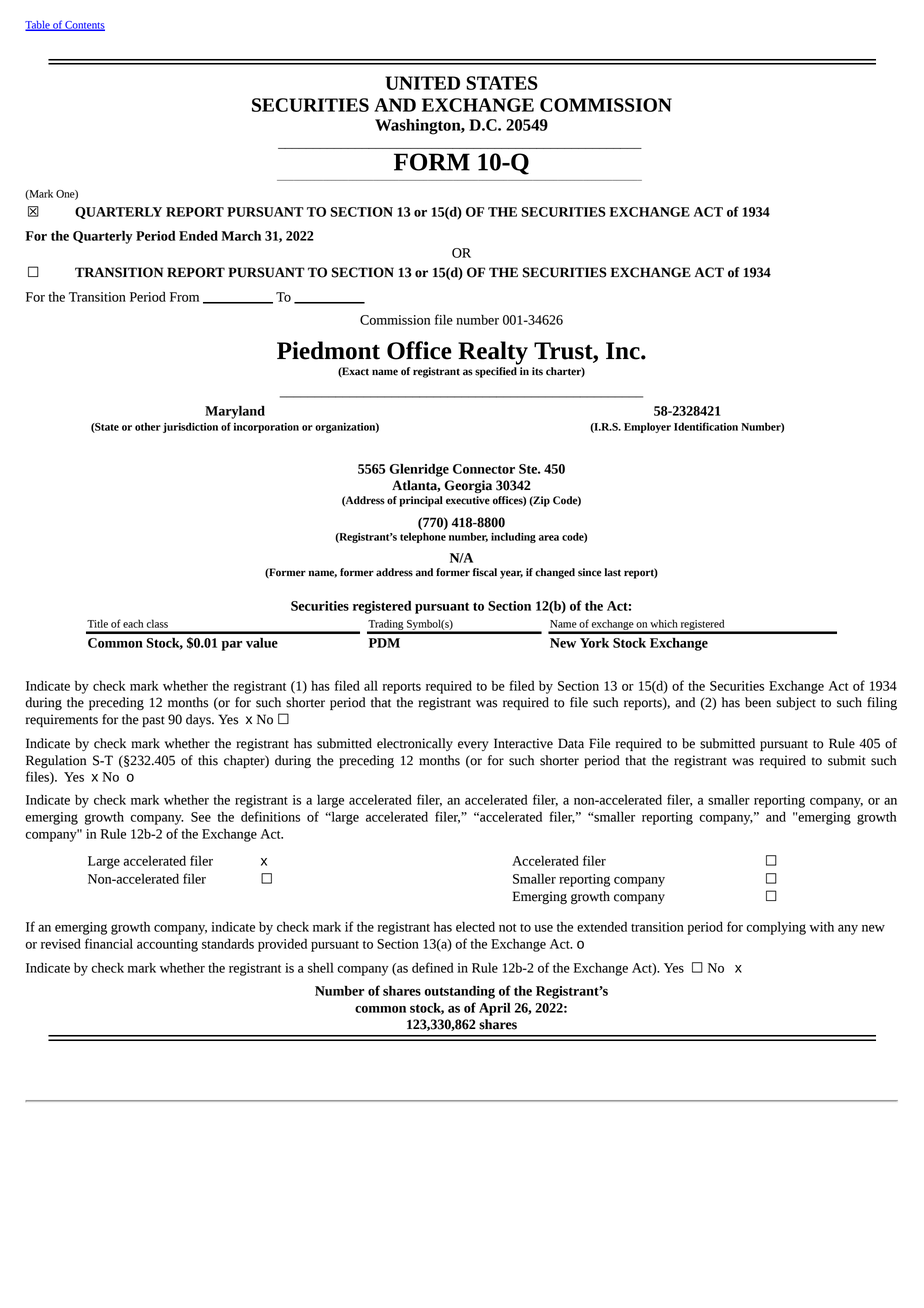 This screenshot has width=924, height=1308. What do you see at coordinates (241, 236) in the screenshot?
I see `March` at bounding box center [241, 236].
